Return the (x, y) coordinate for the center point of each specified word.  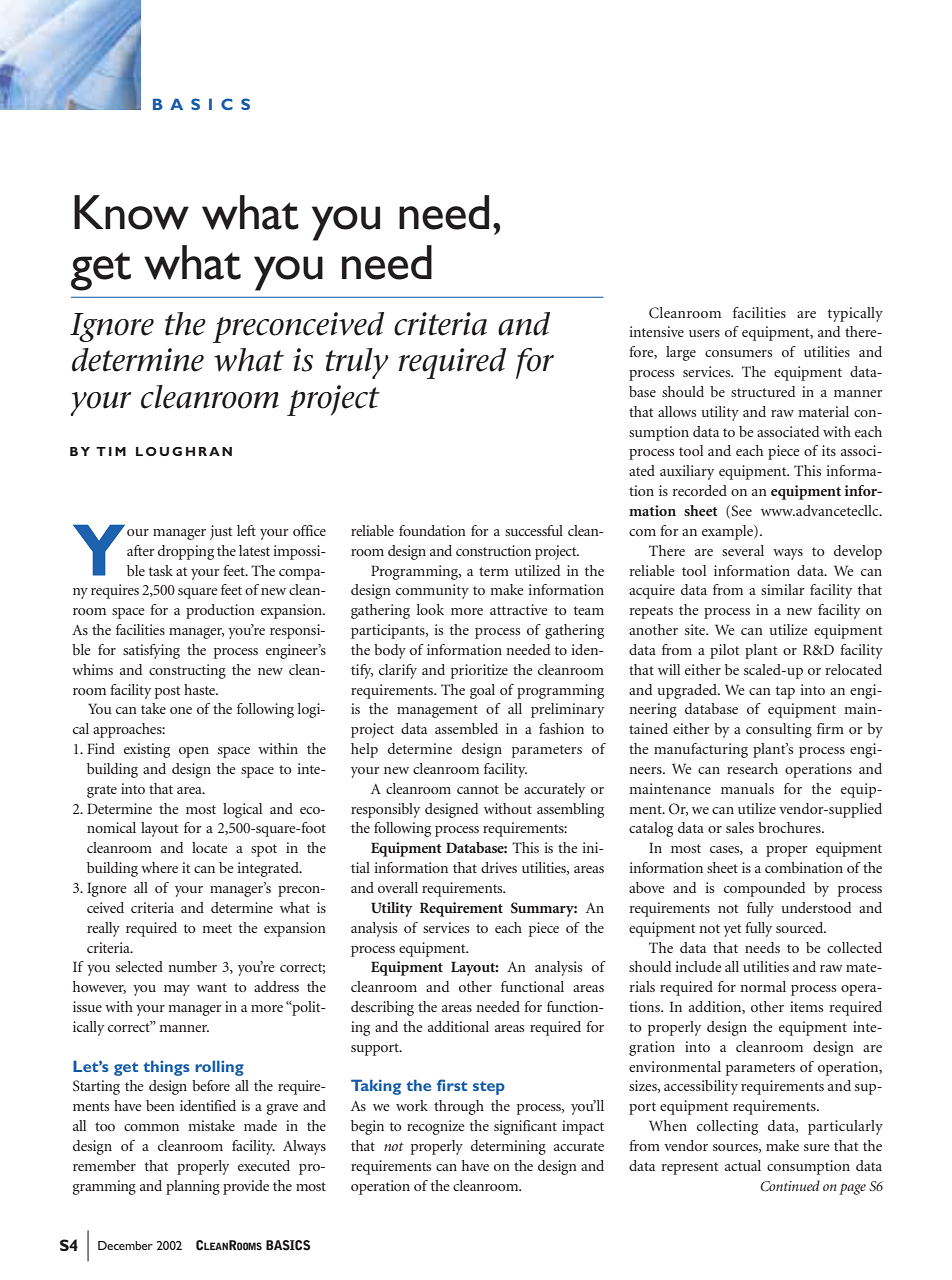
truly (357, 363)
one (181, 710)
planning (193, 1187)
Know (131, 212)
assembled (466, 728)
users (704, 333)
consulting (779, 730)
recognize (435, 1127)
